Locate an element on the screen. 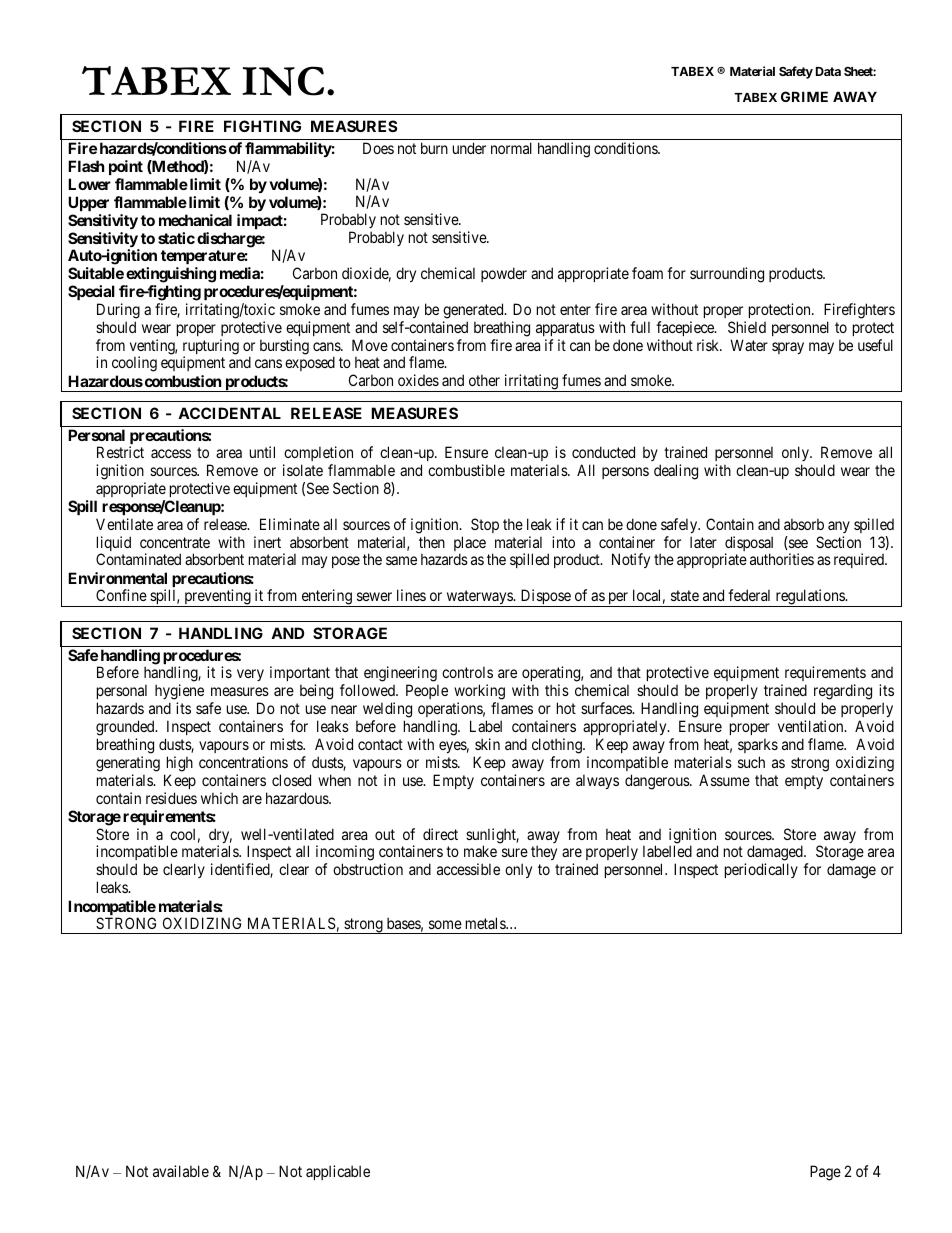  under is located at coordinates (469, 148).
